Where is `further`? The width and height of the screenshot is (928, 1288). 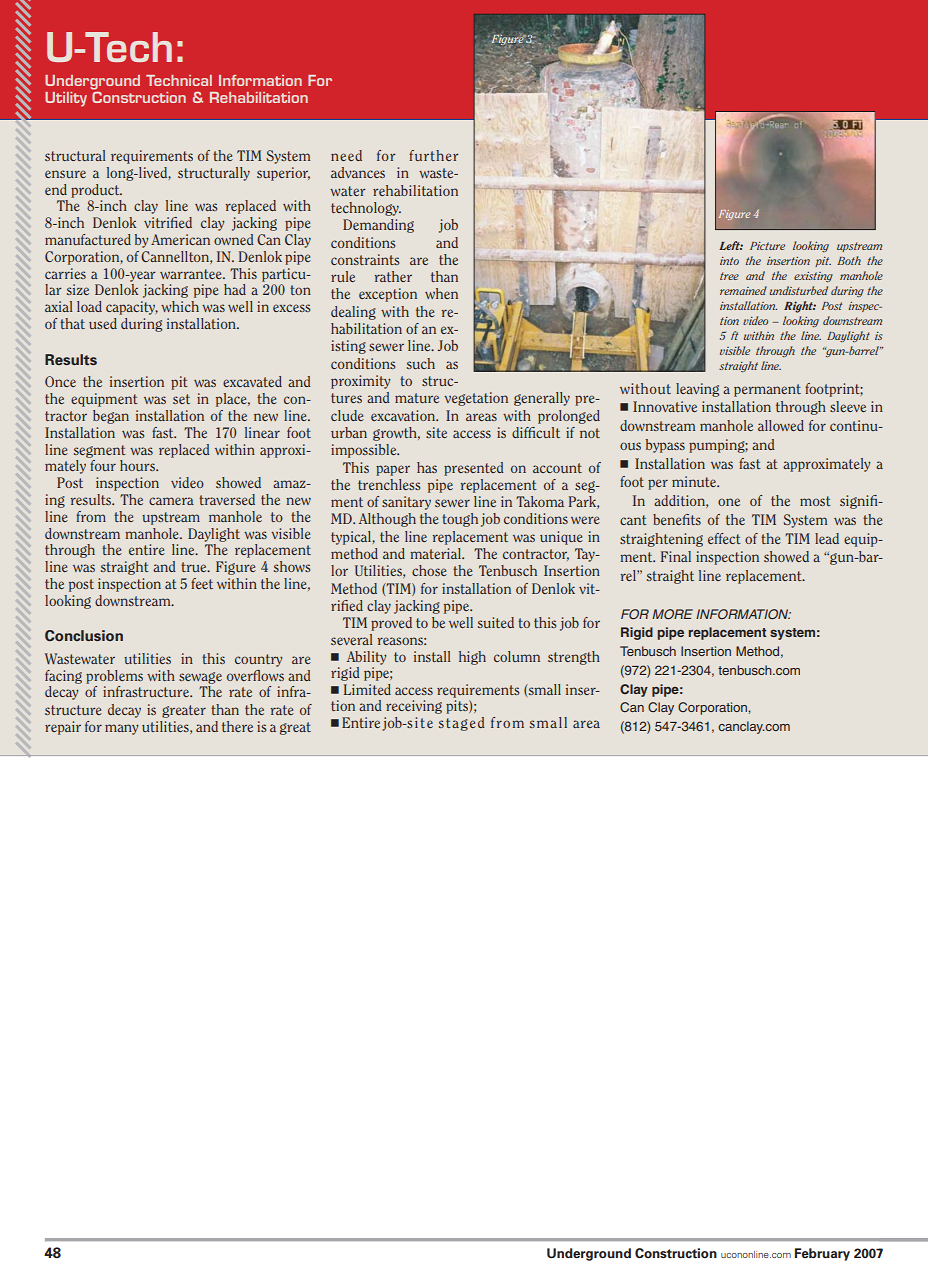 further is located at coordinates (434, 155).
